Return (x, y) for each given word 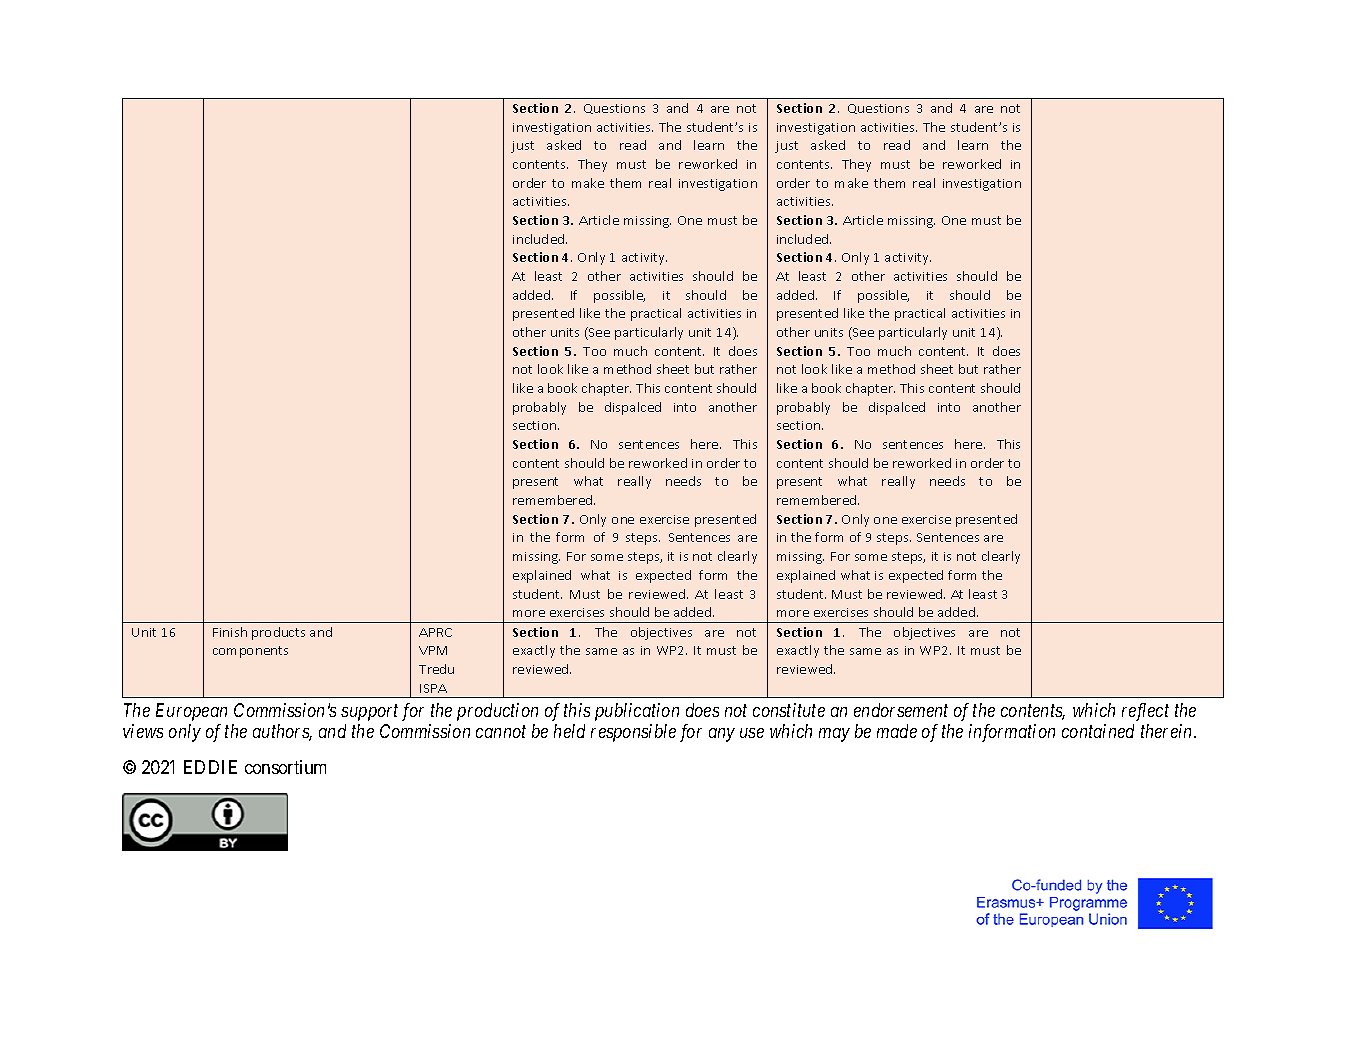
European (191, 712)
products (278, 633)
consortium (285, 767)
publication (637, 712)
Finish (230, 632)
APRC (435, 632)
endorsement (901, 710)
